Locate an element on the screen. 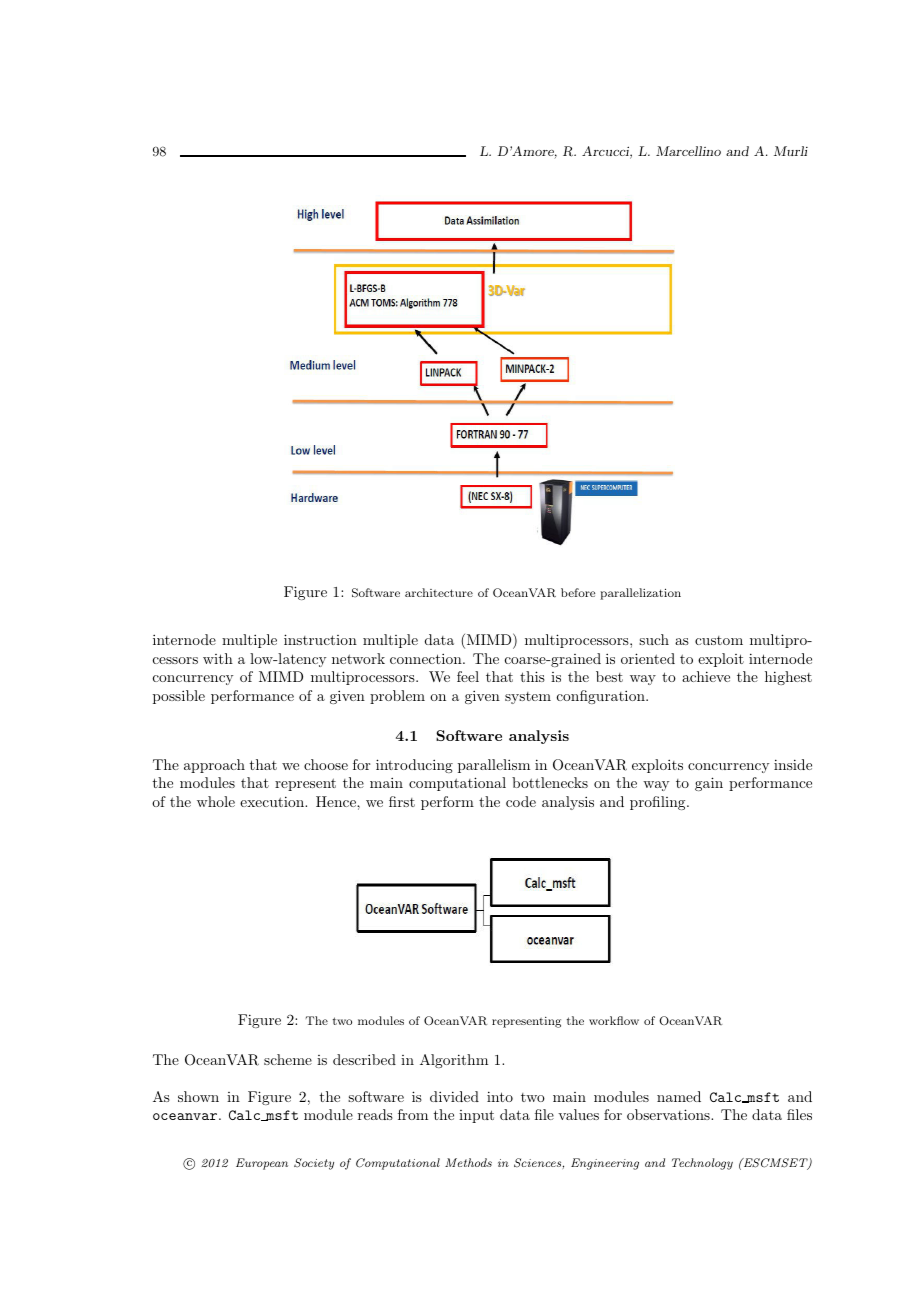 This screenshot has width=924, height=1308. Murli is located at coordinates (791, 151).
